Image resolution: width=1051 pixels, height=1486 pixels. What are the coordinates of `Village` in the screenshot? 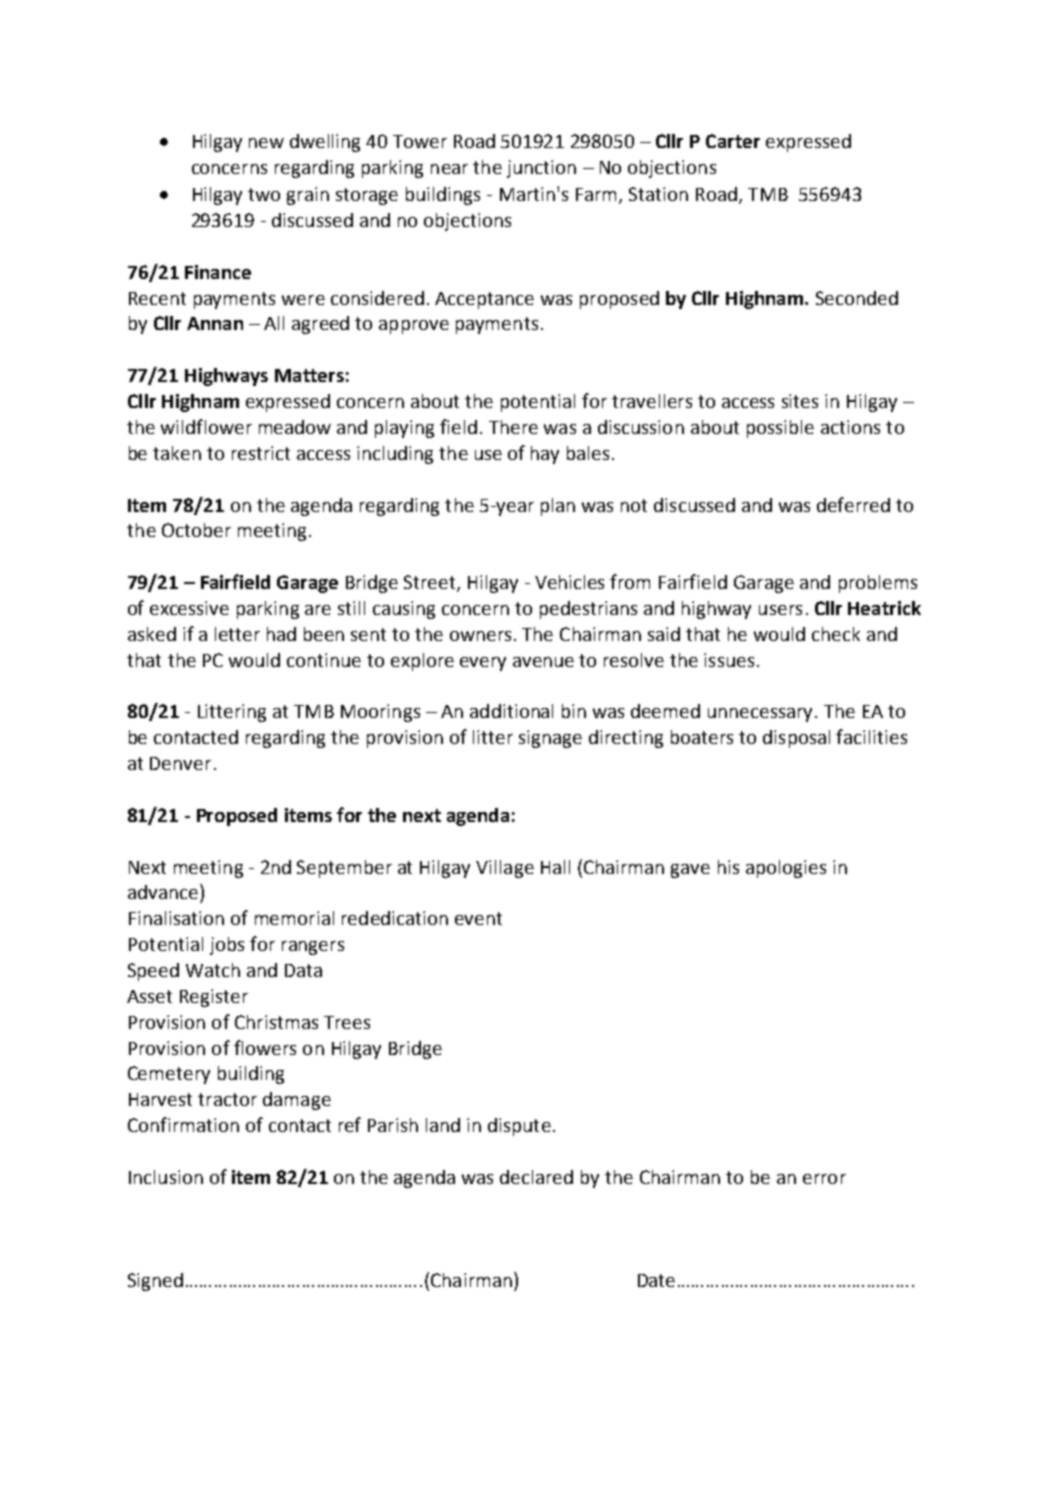 It's located at (505, 869).
